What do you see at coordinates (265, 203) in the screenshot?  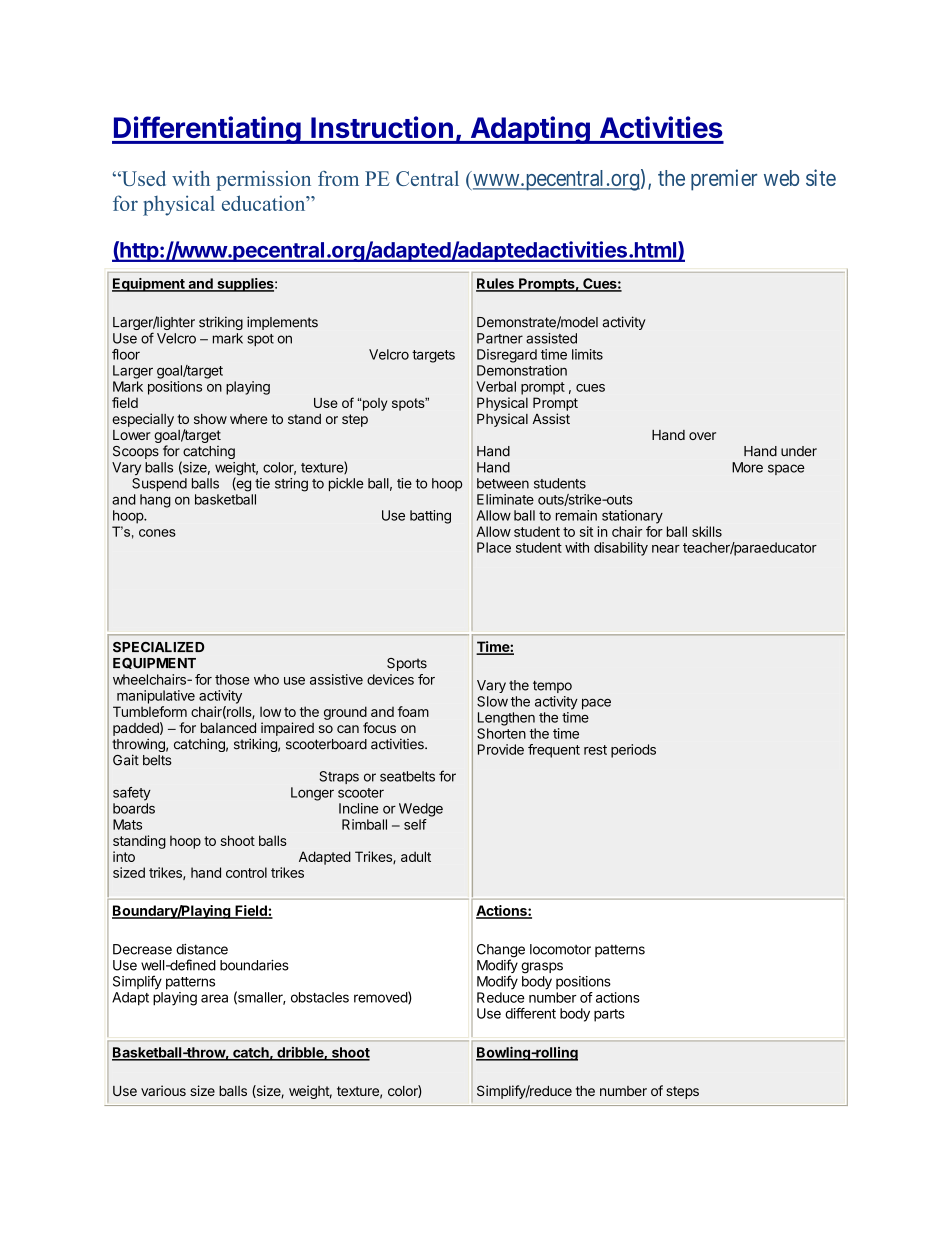 I see `education` at bounding box center [265, 203].
